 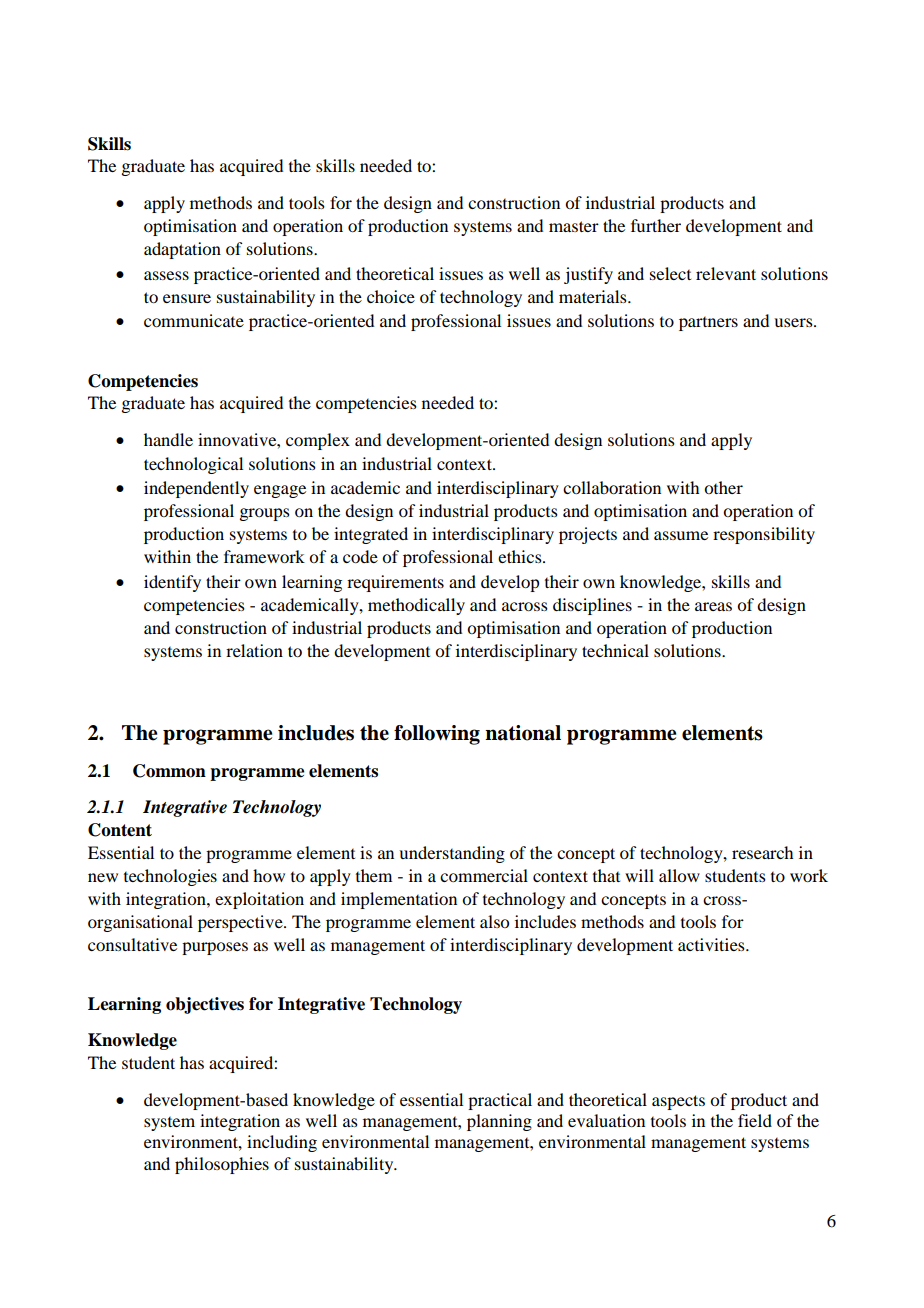 I want to click on adaptation, so click(x=182, y=250).
